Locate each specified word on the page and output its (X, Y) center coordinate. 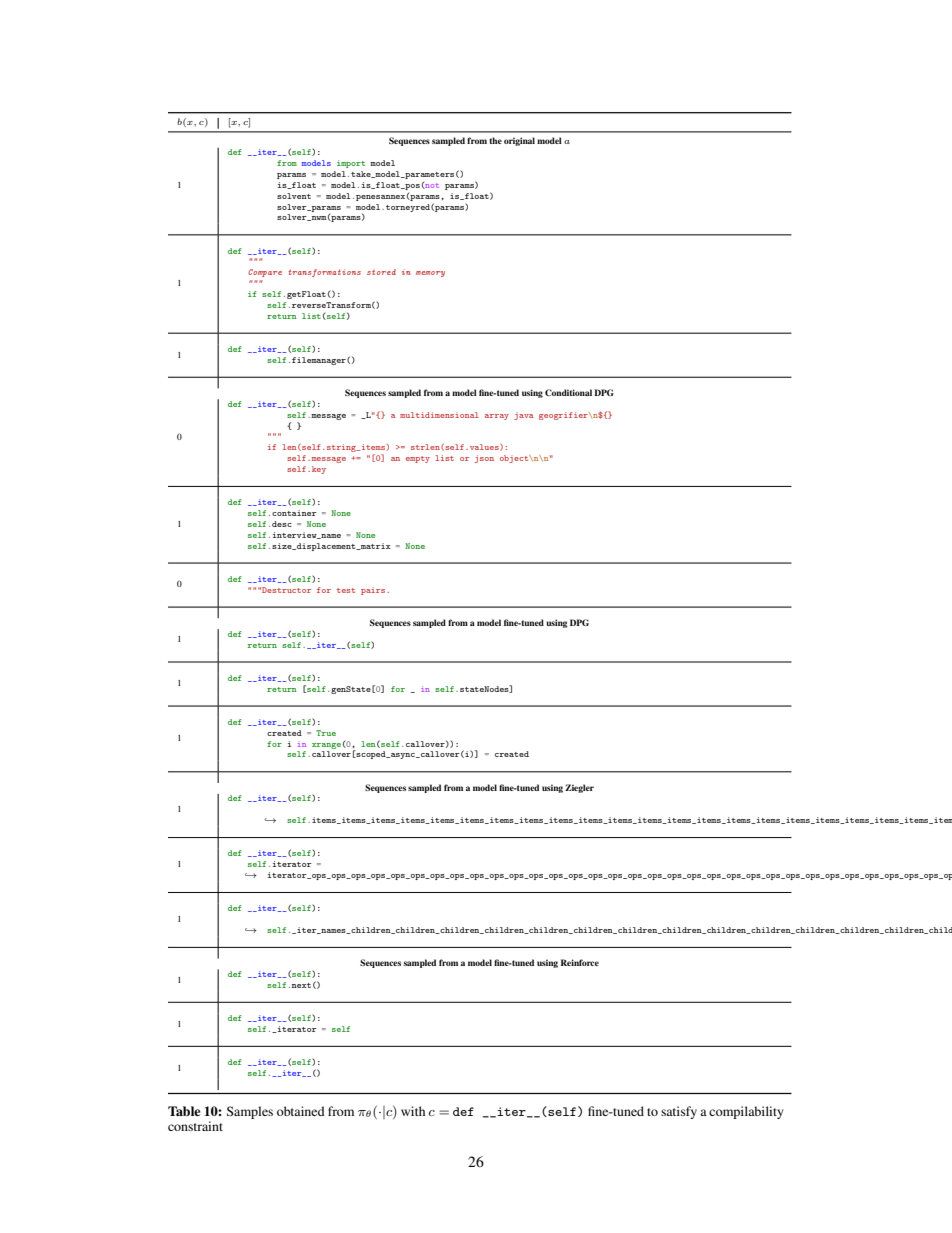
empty (418, 459)
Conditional (568, 392)
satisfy (679, 1112)
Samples (250, 1112)
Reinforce (580, 962)
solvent (294, 196)
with (413, 1111)
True (326, 733)
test (346, 590)
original (519, 141)
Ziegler (579, 788)
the (495, 140)
